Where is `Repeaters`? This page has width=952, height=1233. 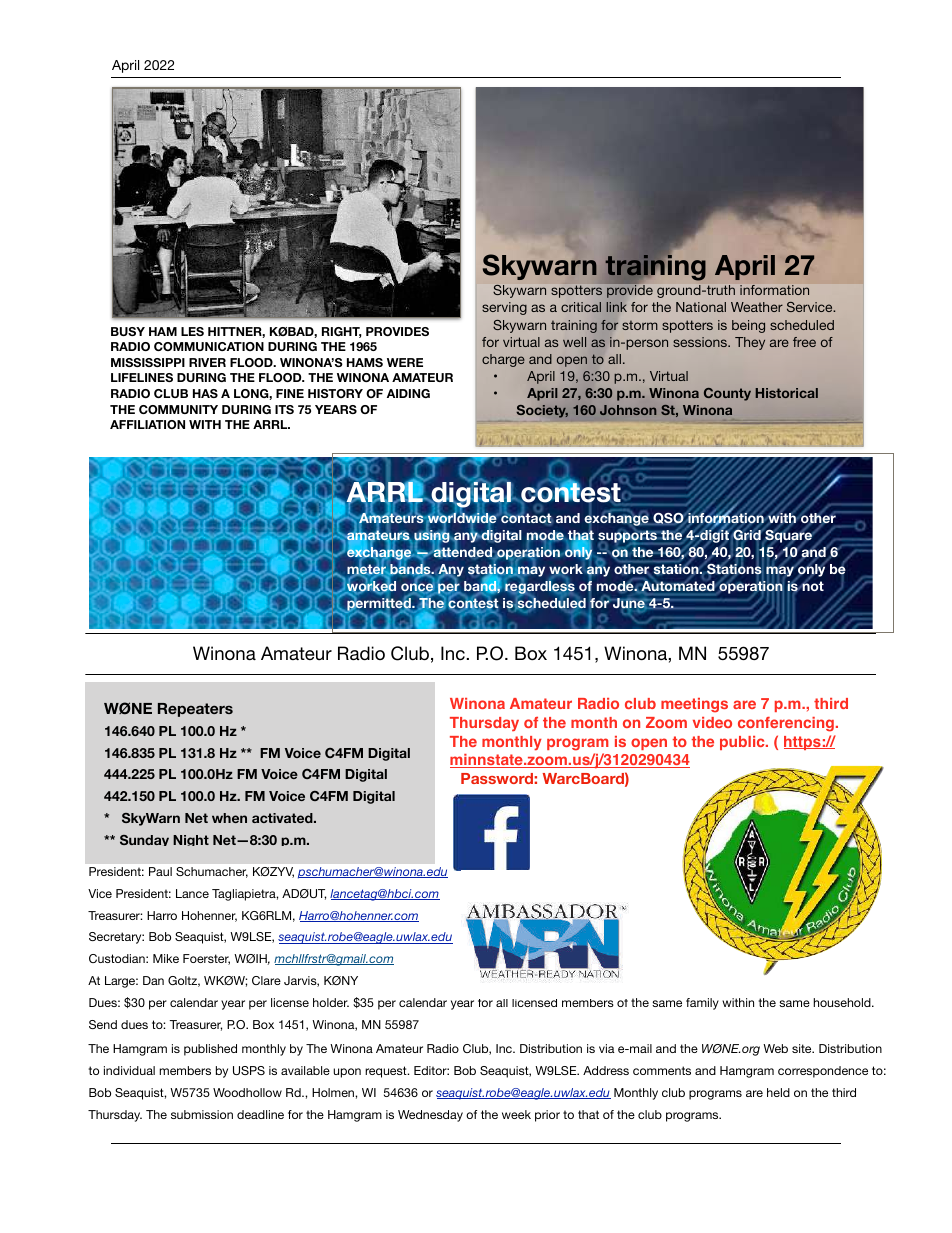 Repeaters is located at coordinates (195, 710).
